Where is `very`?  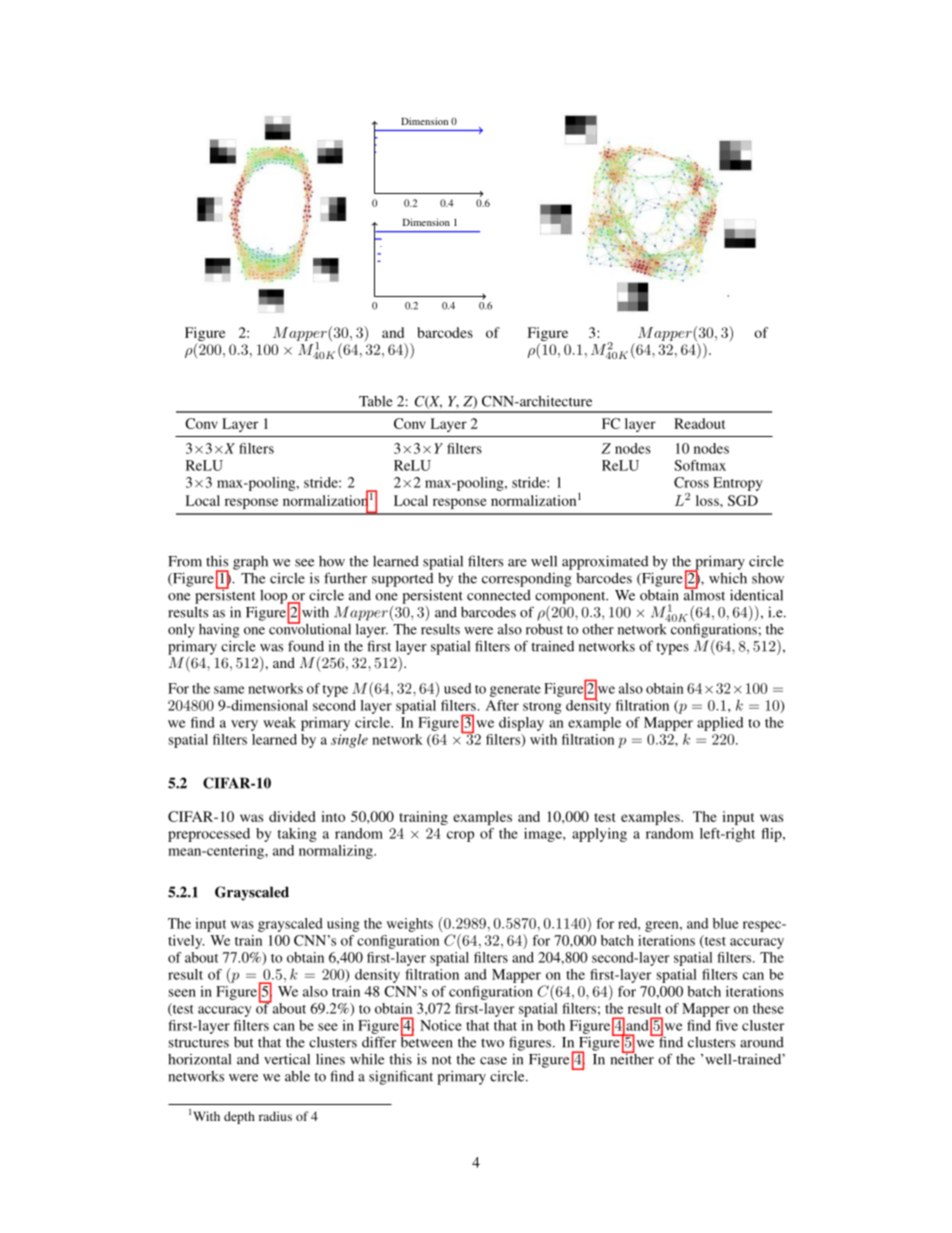
very is located at coordinates (244, 725).
